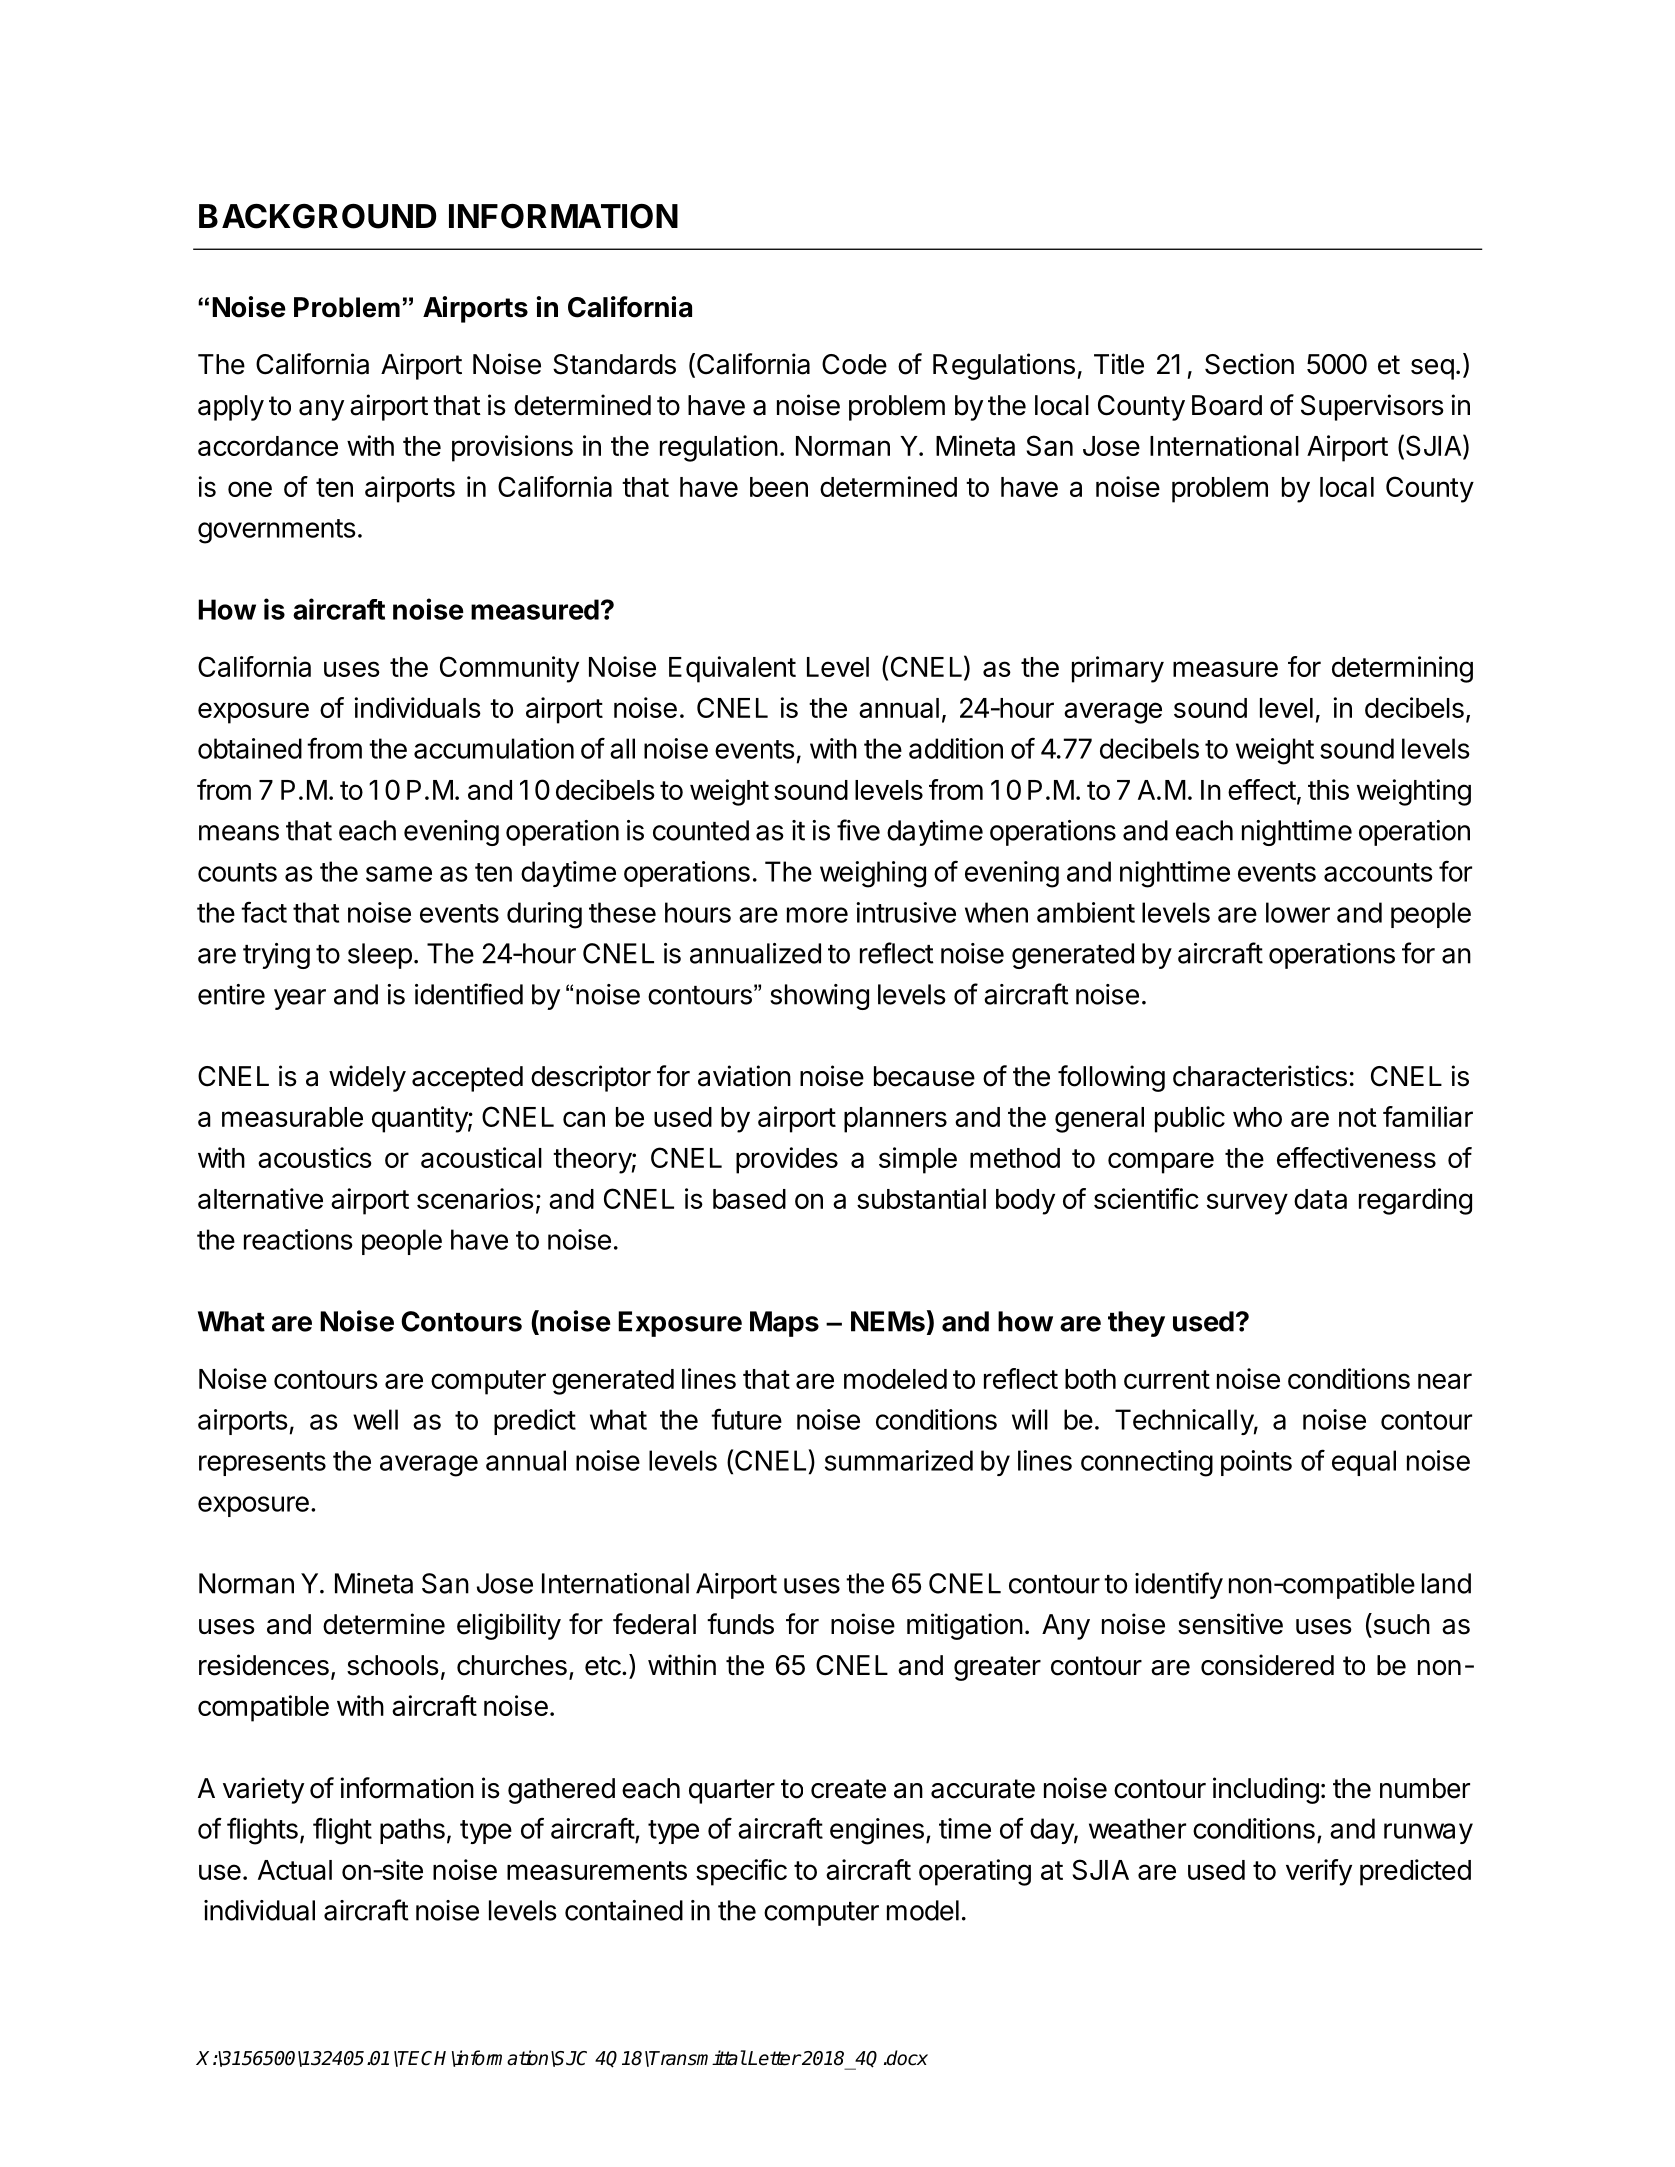 The image size is (1675, 2167). I want to click on same, so click(399, 874).
